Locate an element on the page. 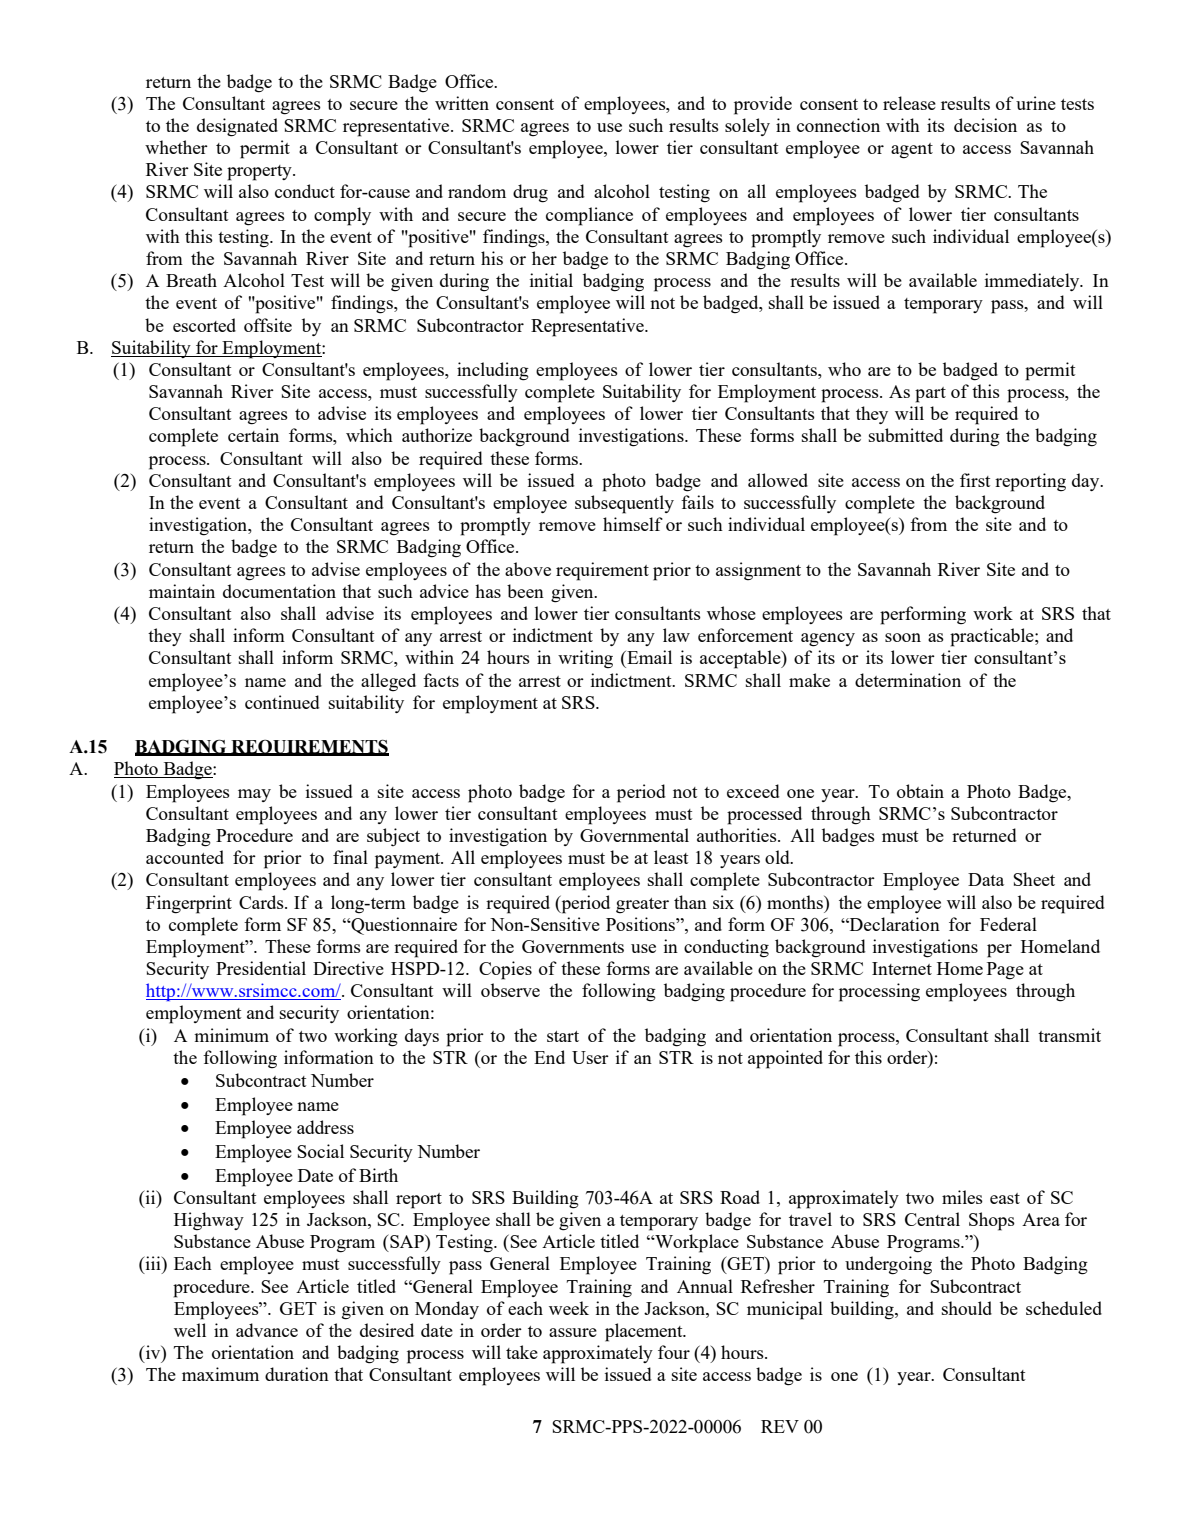  Governmental is located at coordinates (634, 835).
